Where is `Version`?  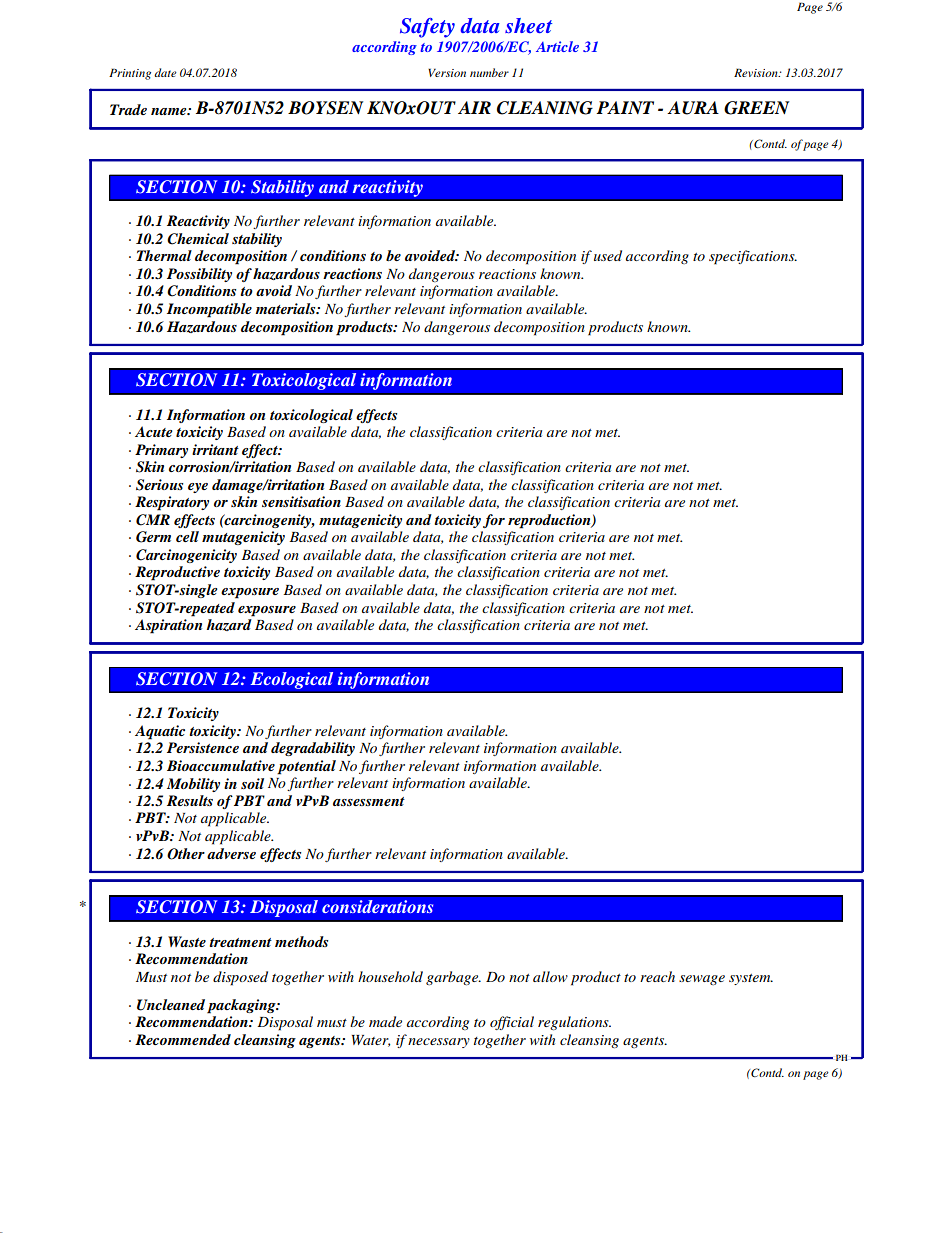 Version is located at coordinates (447, 72).
